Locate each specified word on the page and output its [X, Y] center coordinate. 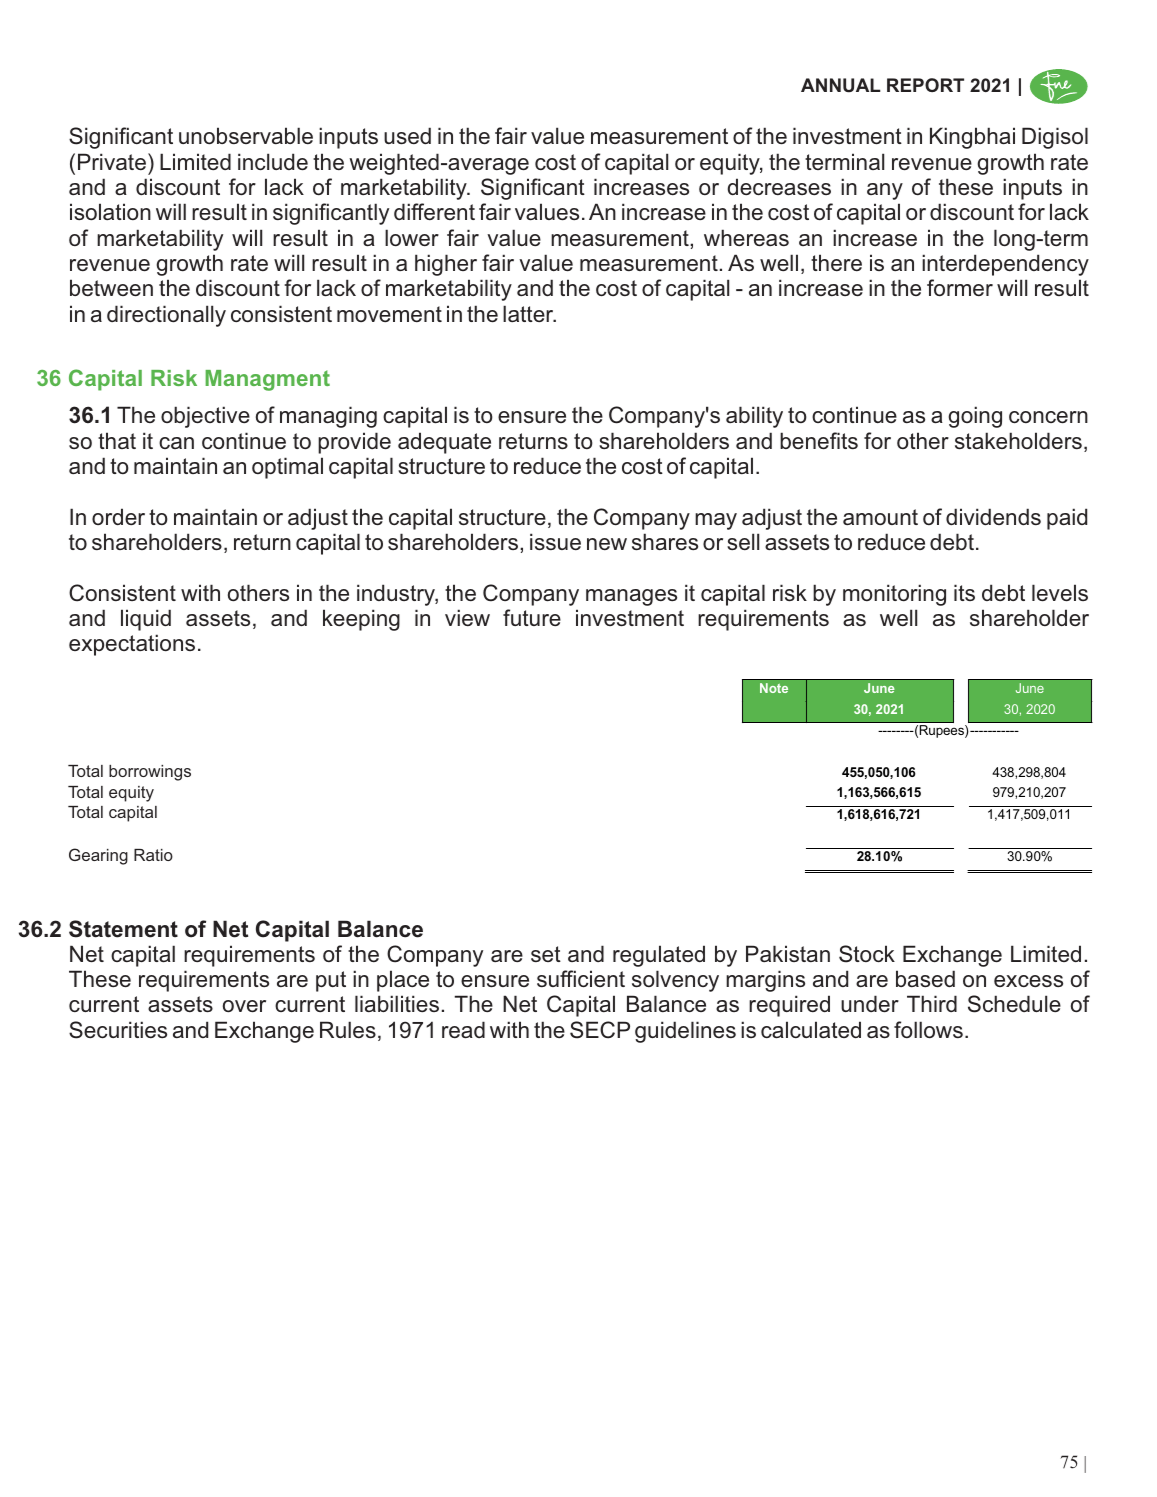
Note [774, 688]
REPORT [925, 85]
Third [932, 1003]
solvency [675, 981]
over [244, 1006]
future [532, 617]
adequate [444, 443]
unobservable [246, 135]
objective [205, 417]
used [407, 135]
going [975, 417]
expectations [132, 645]
